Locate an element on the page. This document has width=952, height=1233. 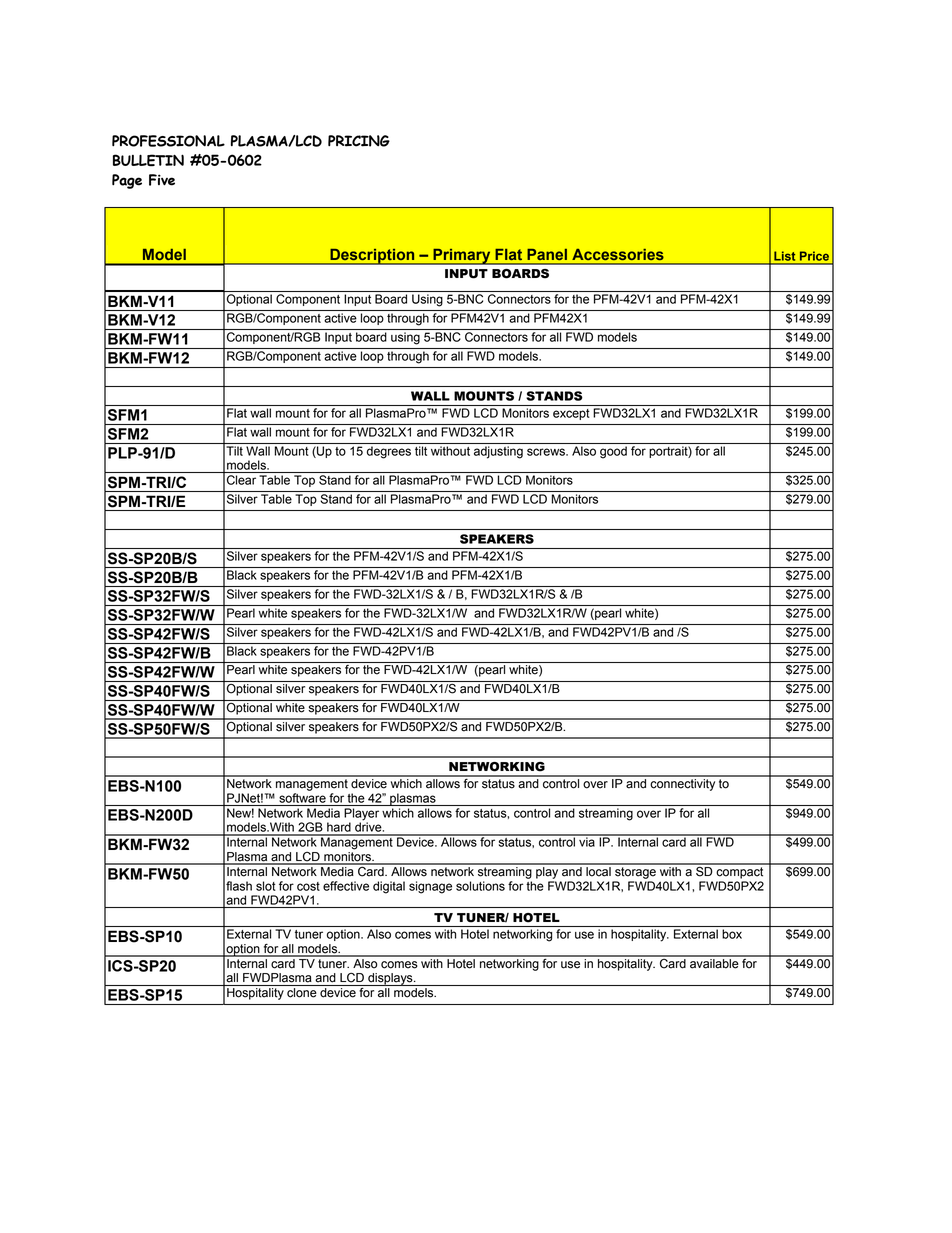
List is located at coordinates (784, 256).
